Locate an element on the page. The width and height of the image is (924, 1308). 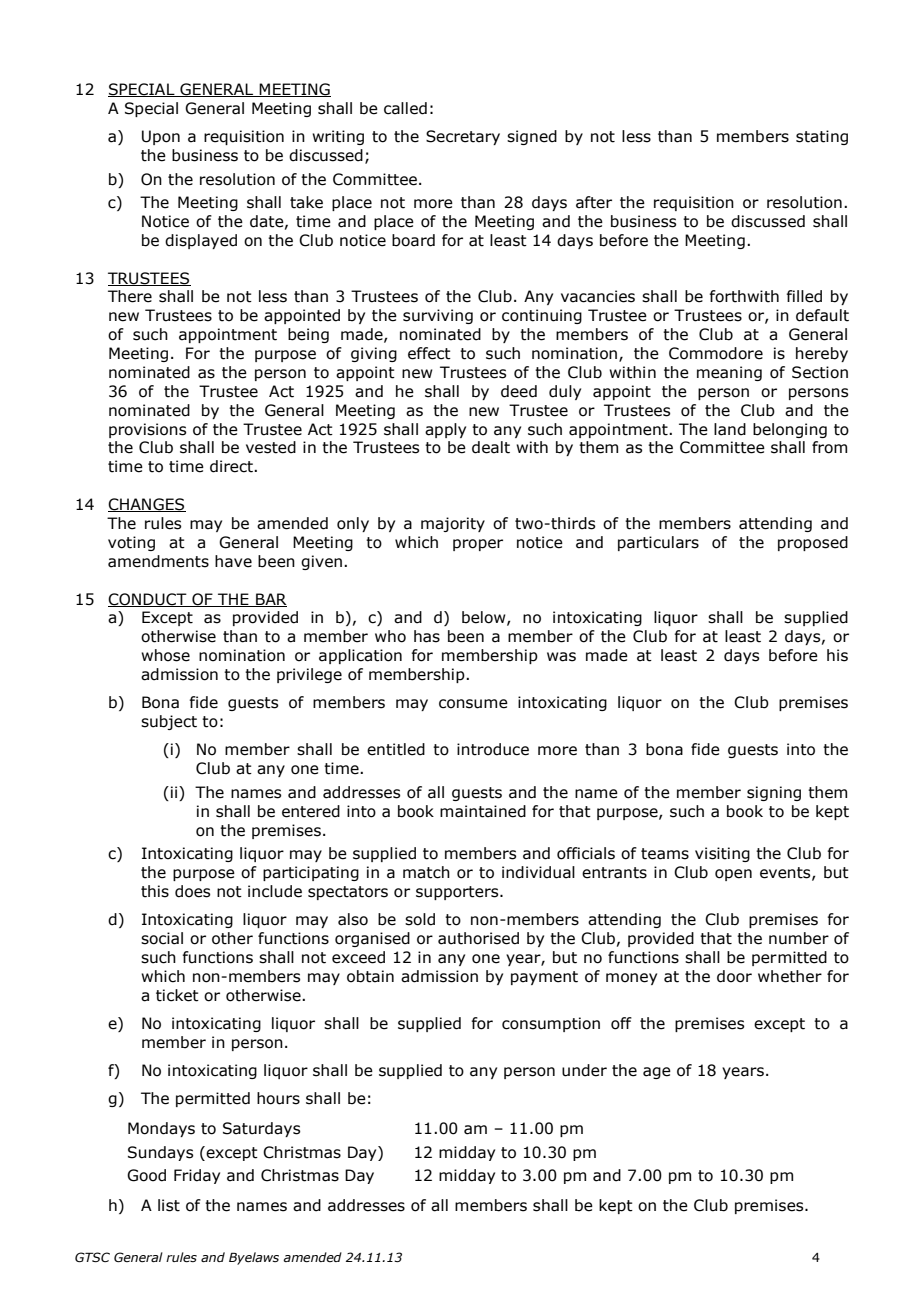
direct is located at coordinates (232, 466).
